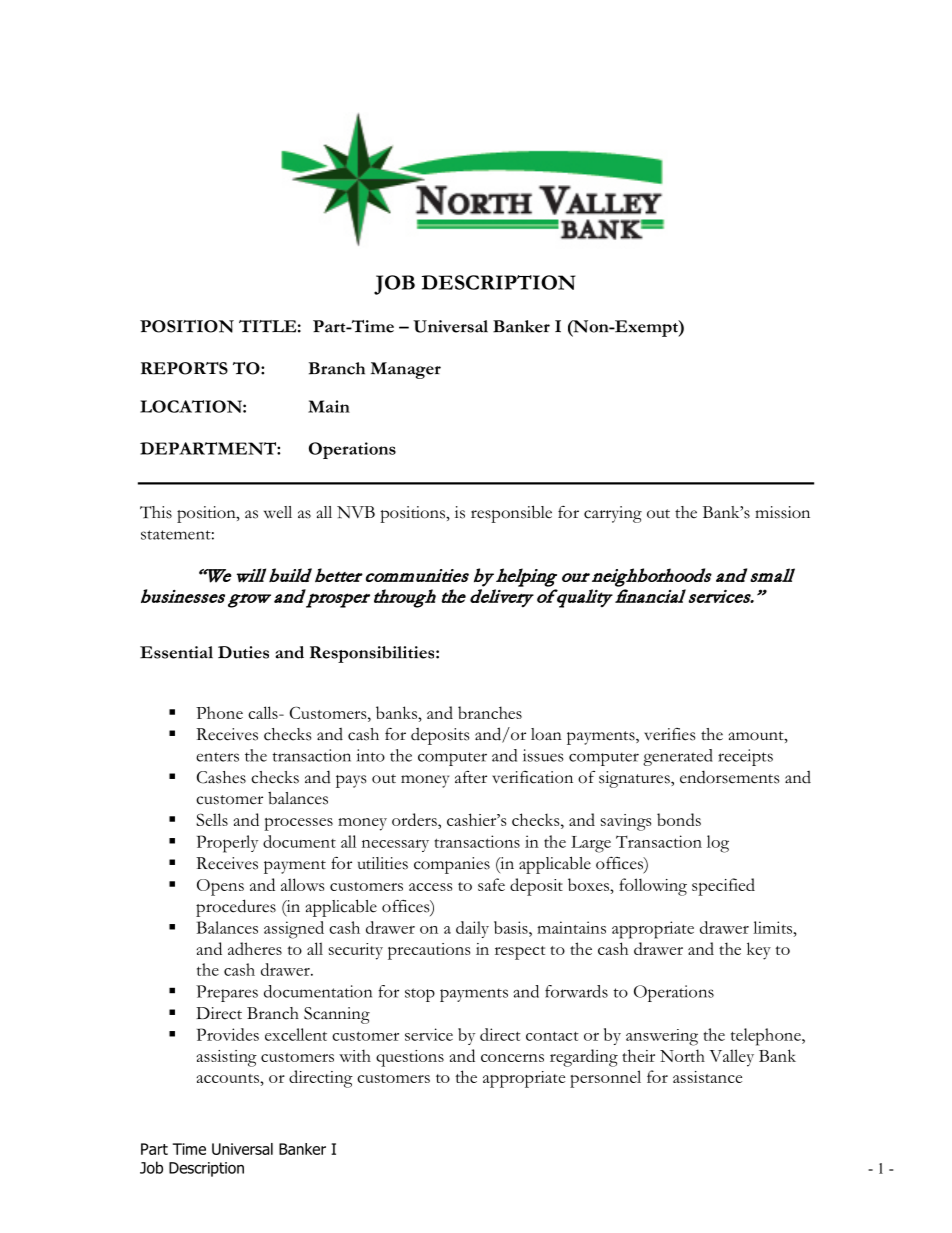  Describe the element at coordinates (731, 1058) in the screenshot. I see `Valley` at that location.
